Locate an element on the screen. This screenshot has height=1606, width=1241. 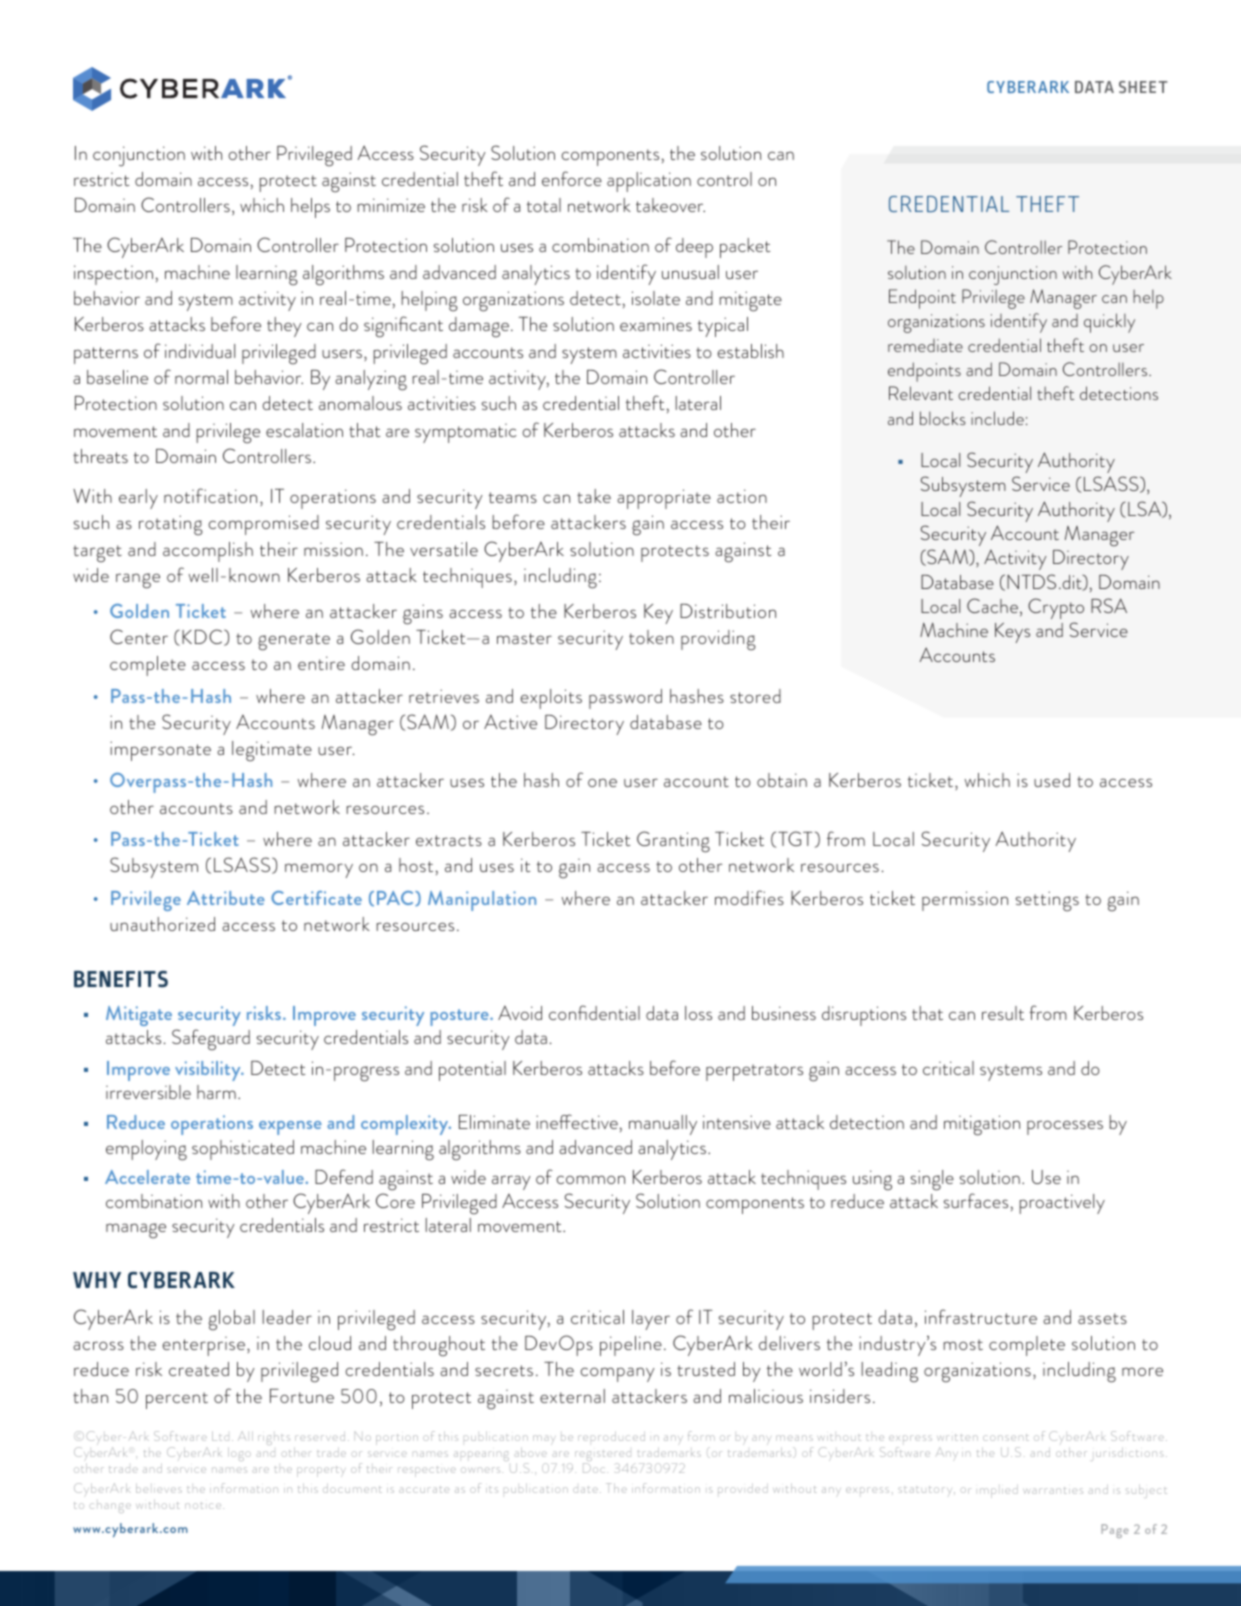
used is located at coordinates (1052, 780).
